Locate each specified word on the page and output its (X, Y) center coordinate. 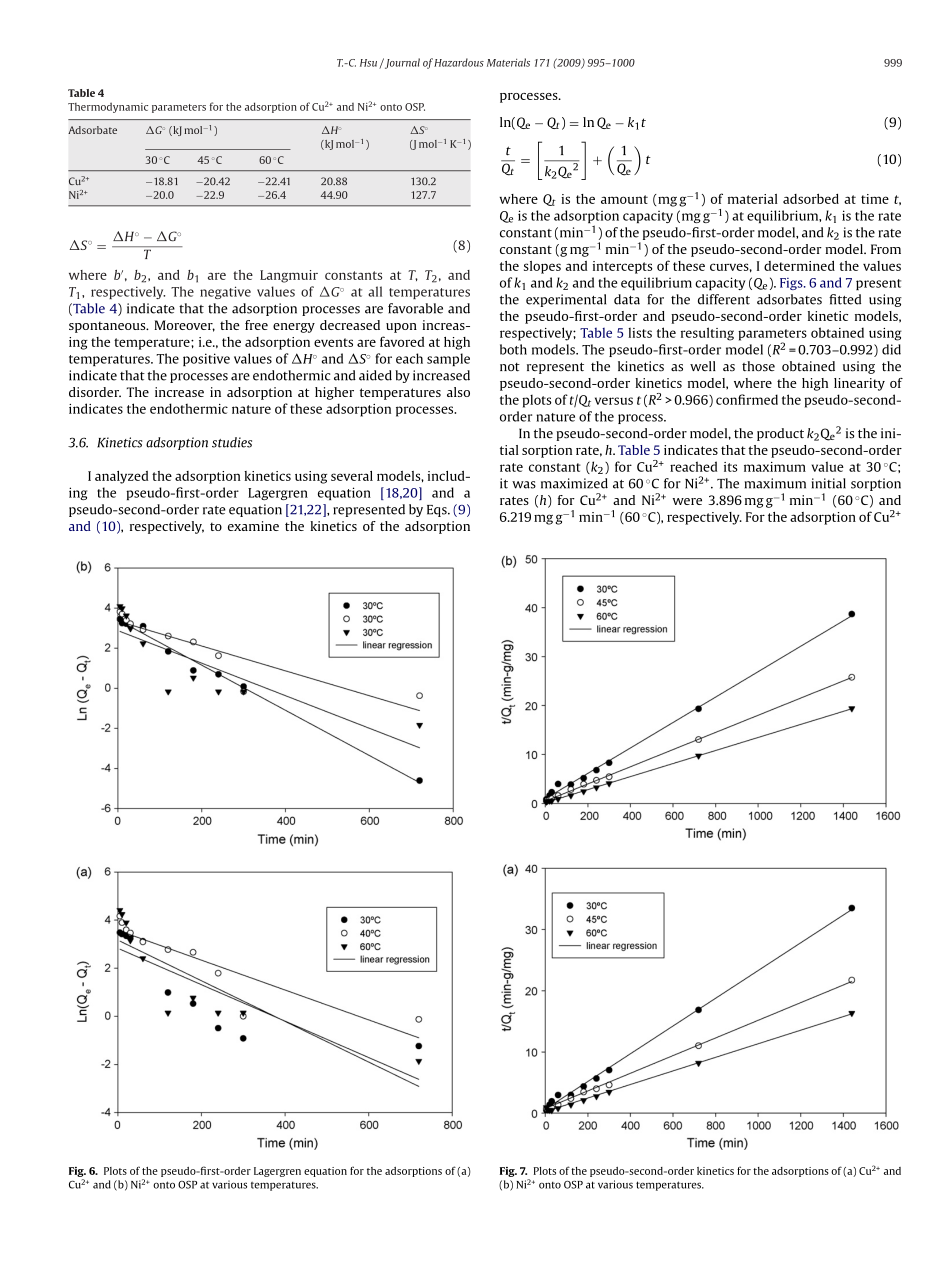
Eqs (438, 511)
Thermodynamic (108, 107)
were (687, 501)
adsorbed (811, 198)
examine (253, 526)
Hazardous (459, 62)
